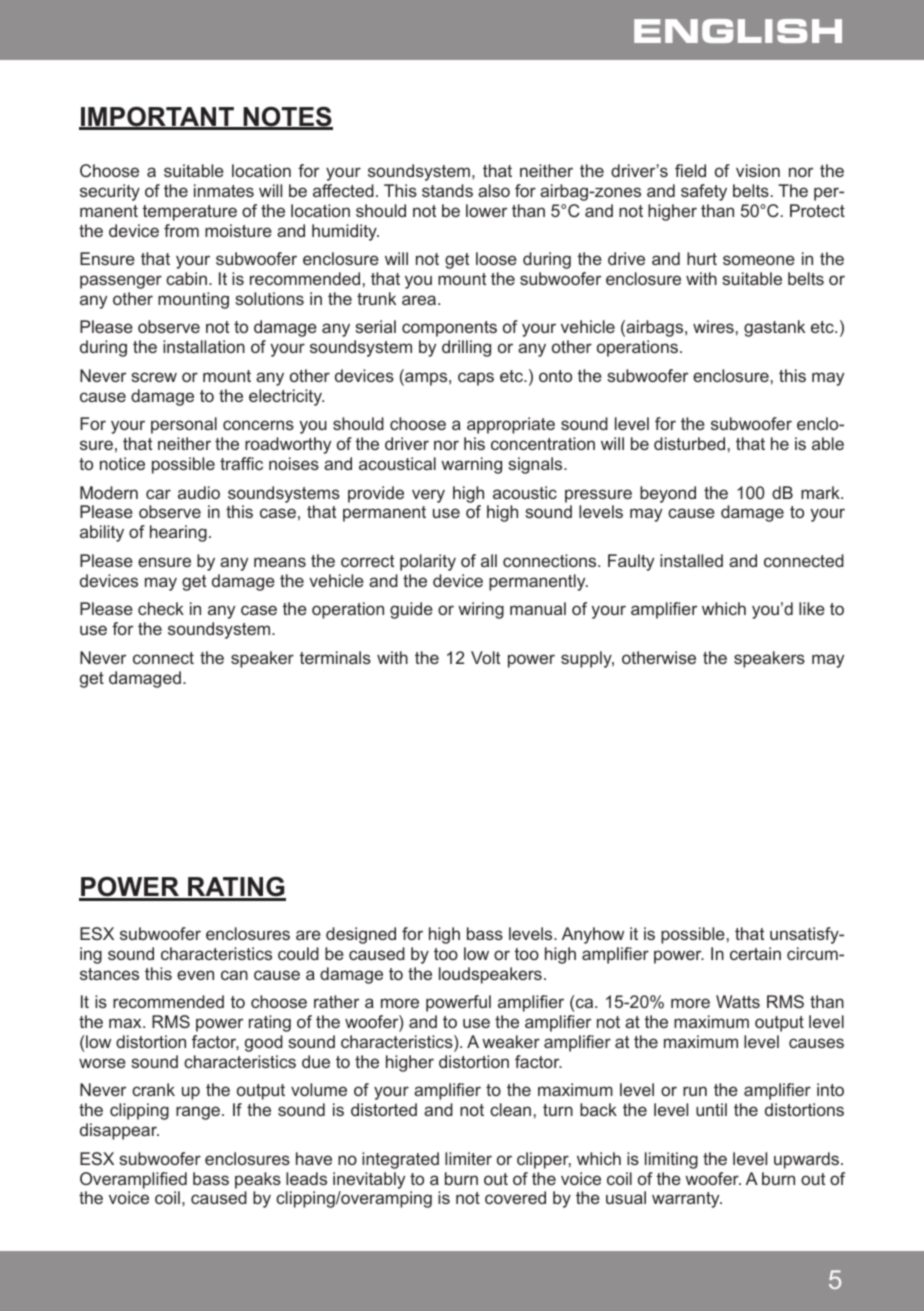 This page has height=1311, width=924. What do you see at coordinates (481, 610) in the page?
I see `wiring` at bounding box center [481, 610].
